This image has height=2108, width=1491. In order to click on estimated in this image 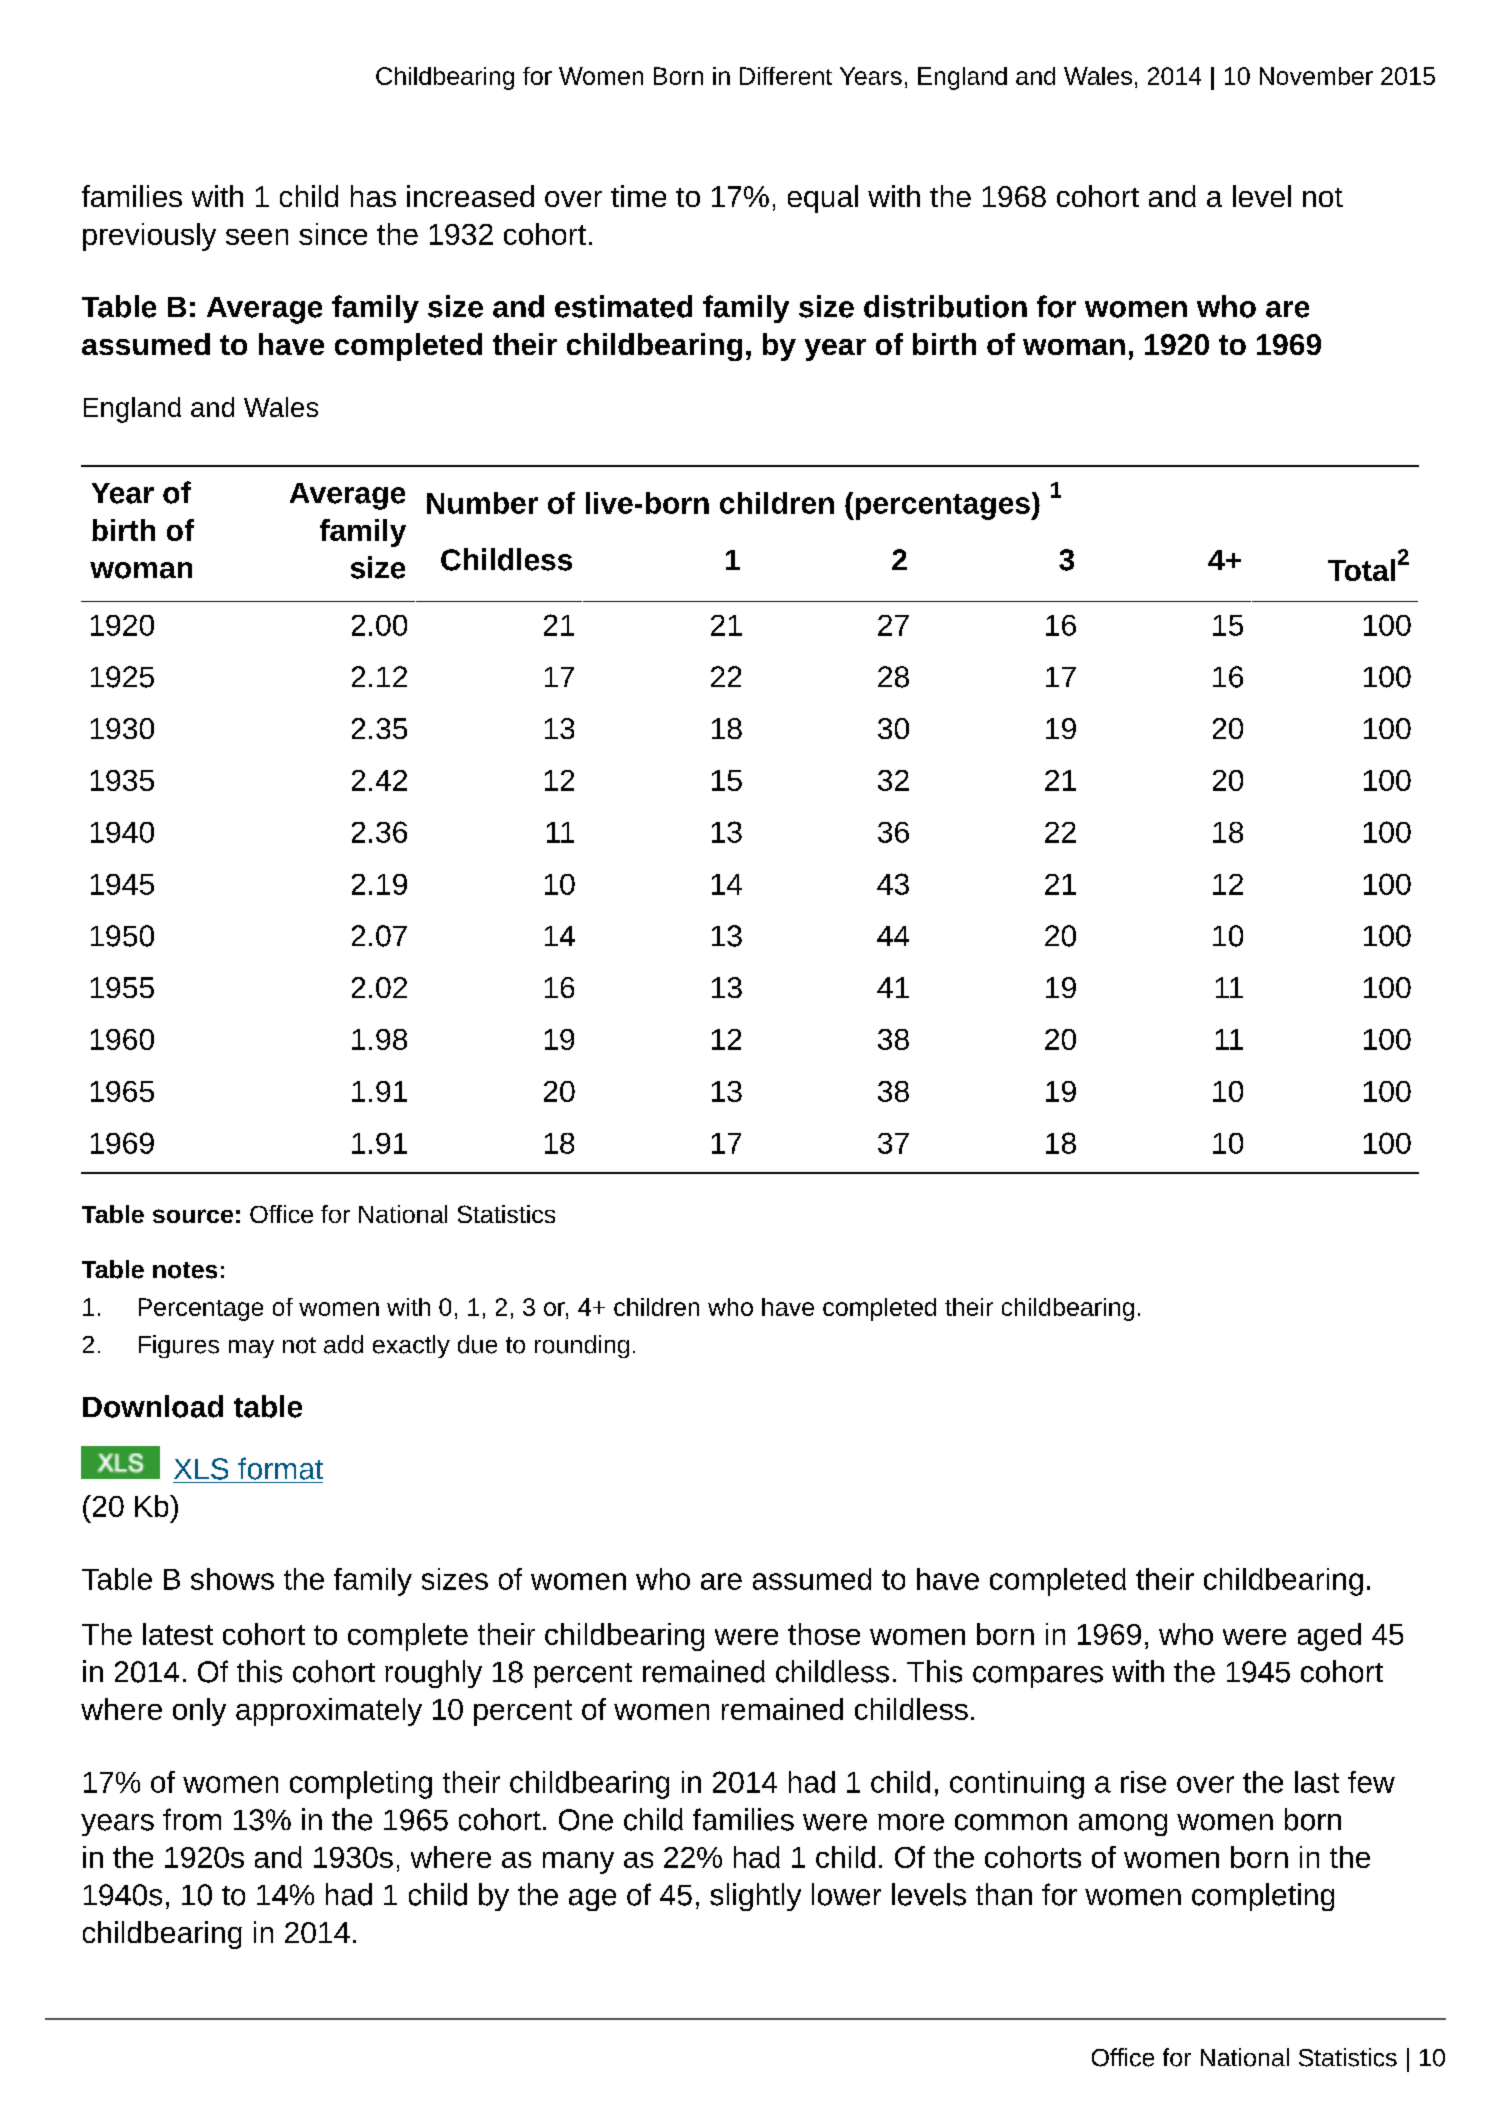, I will do `click(623, 306)`.
